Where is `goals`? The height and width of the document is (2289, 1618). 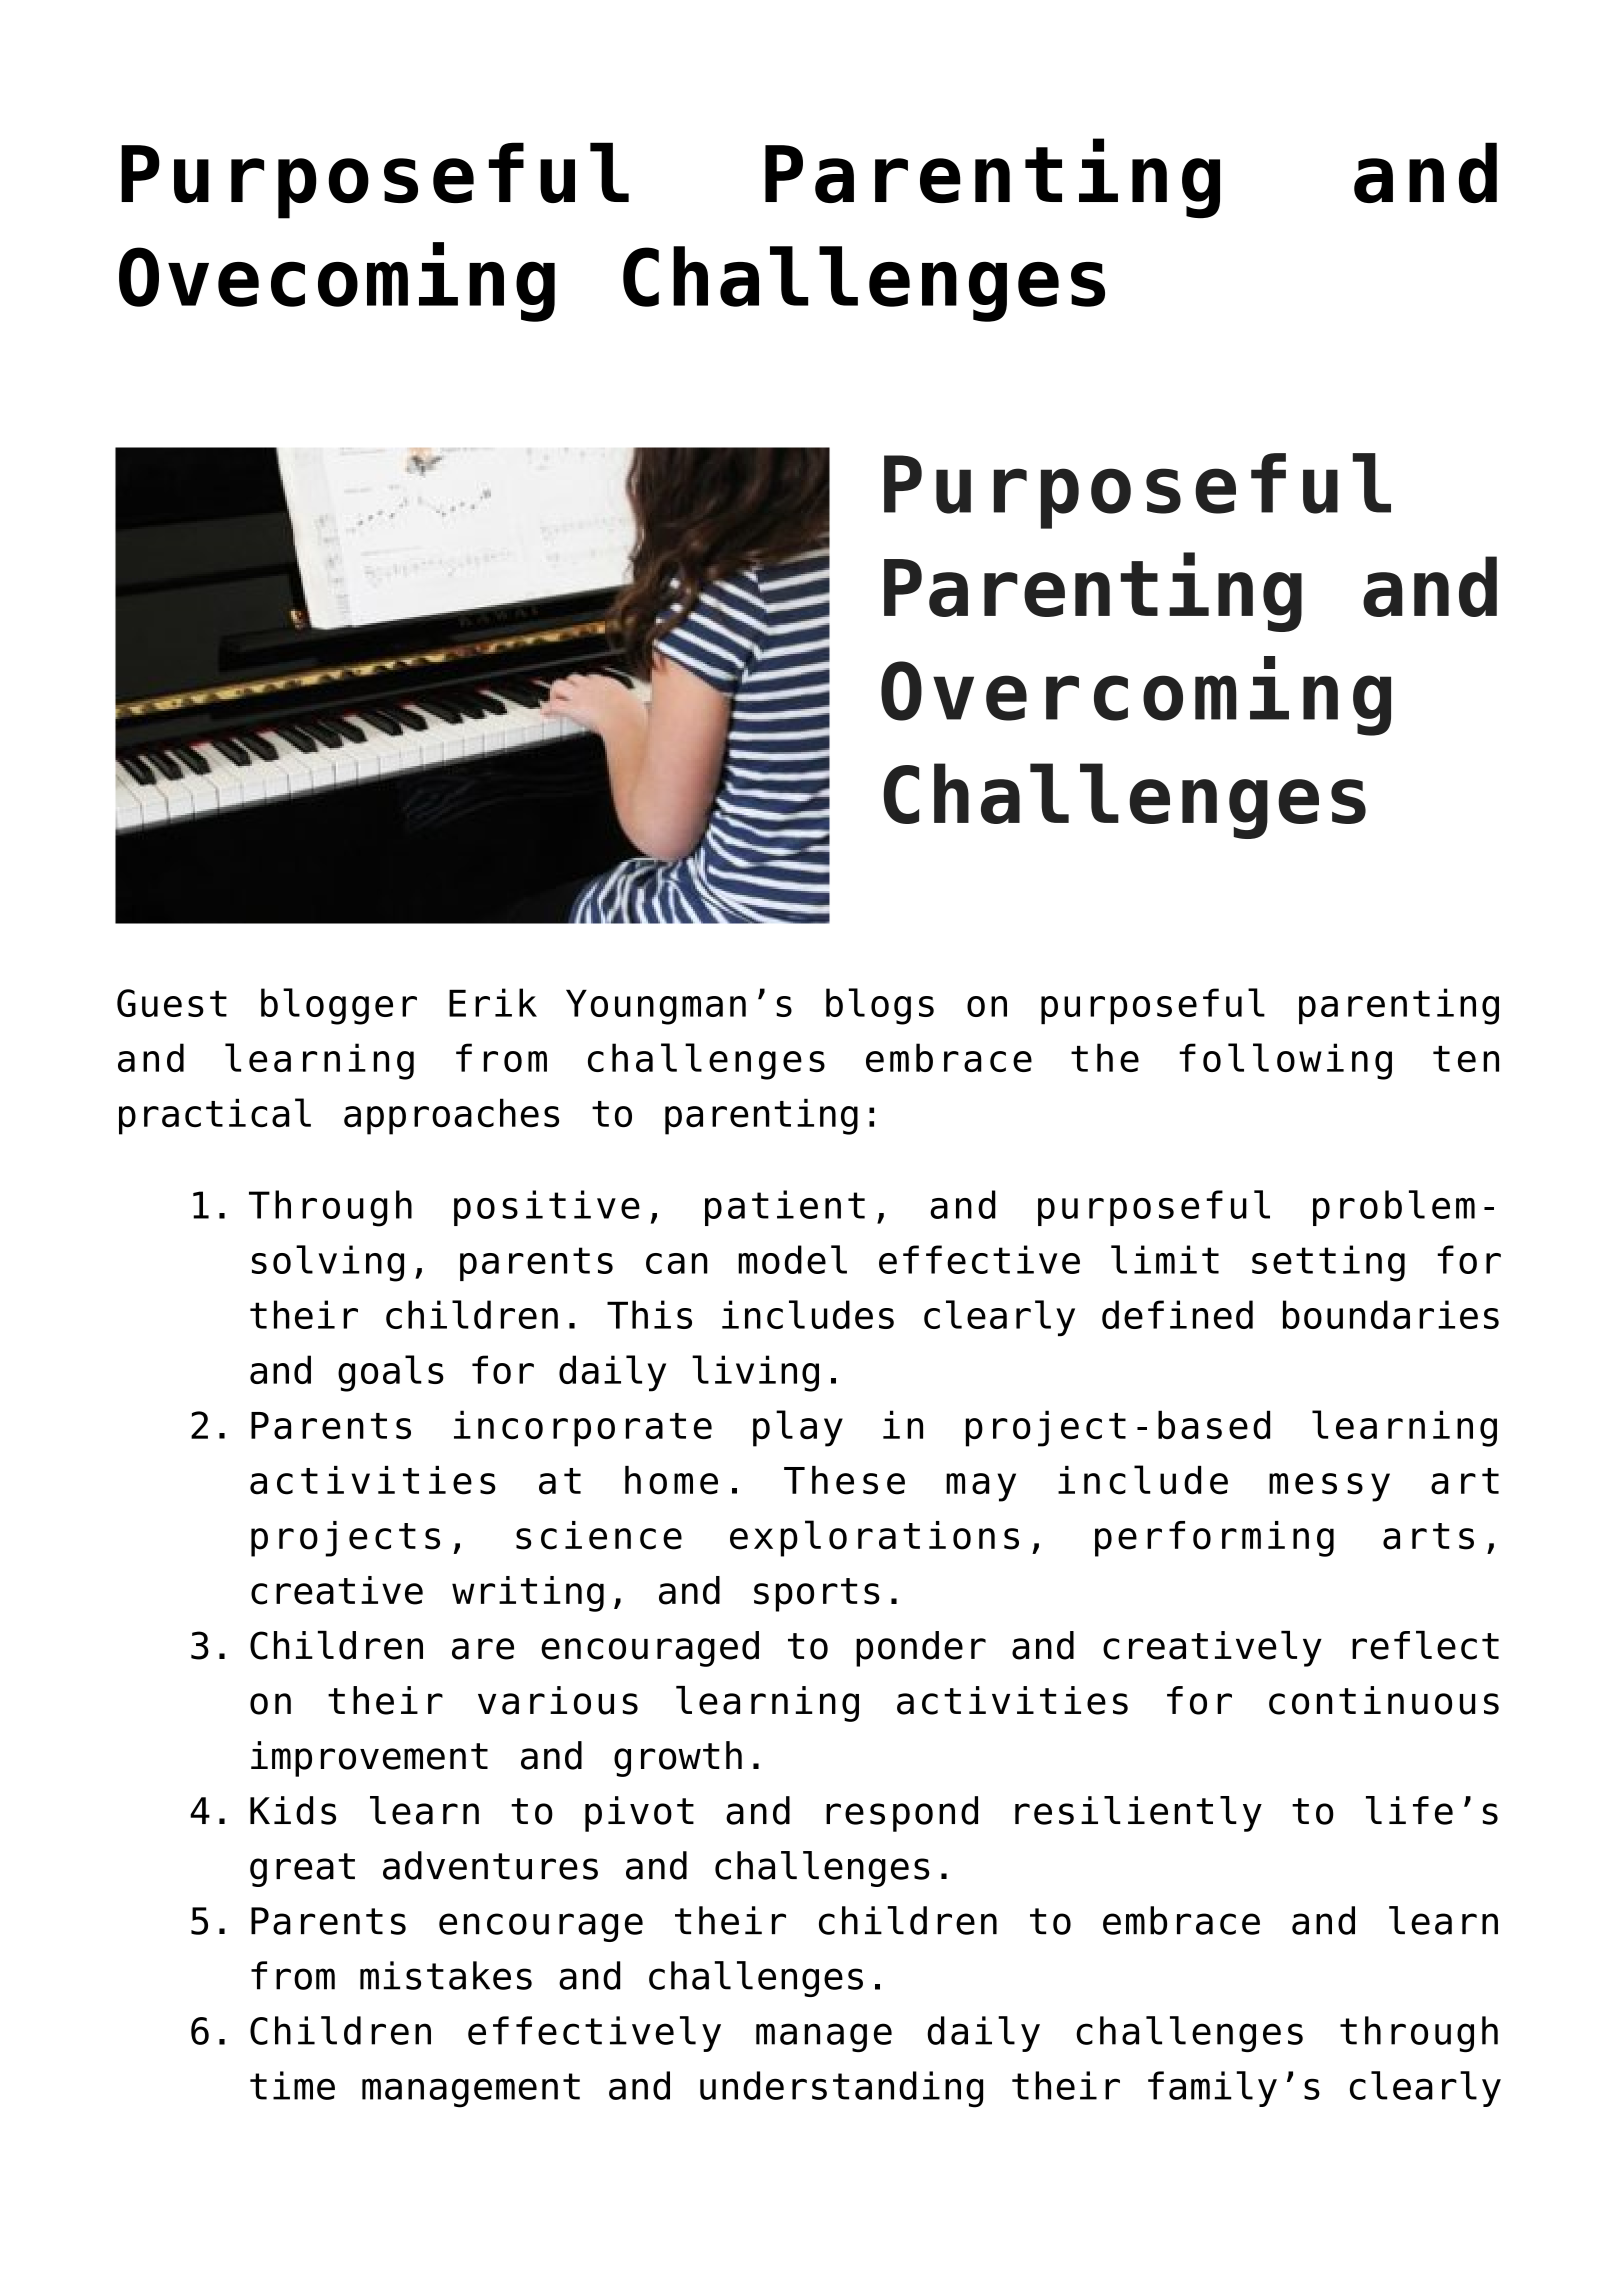
goals is located at coordinates (391, 1373).
